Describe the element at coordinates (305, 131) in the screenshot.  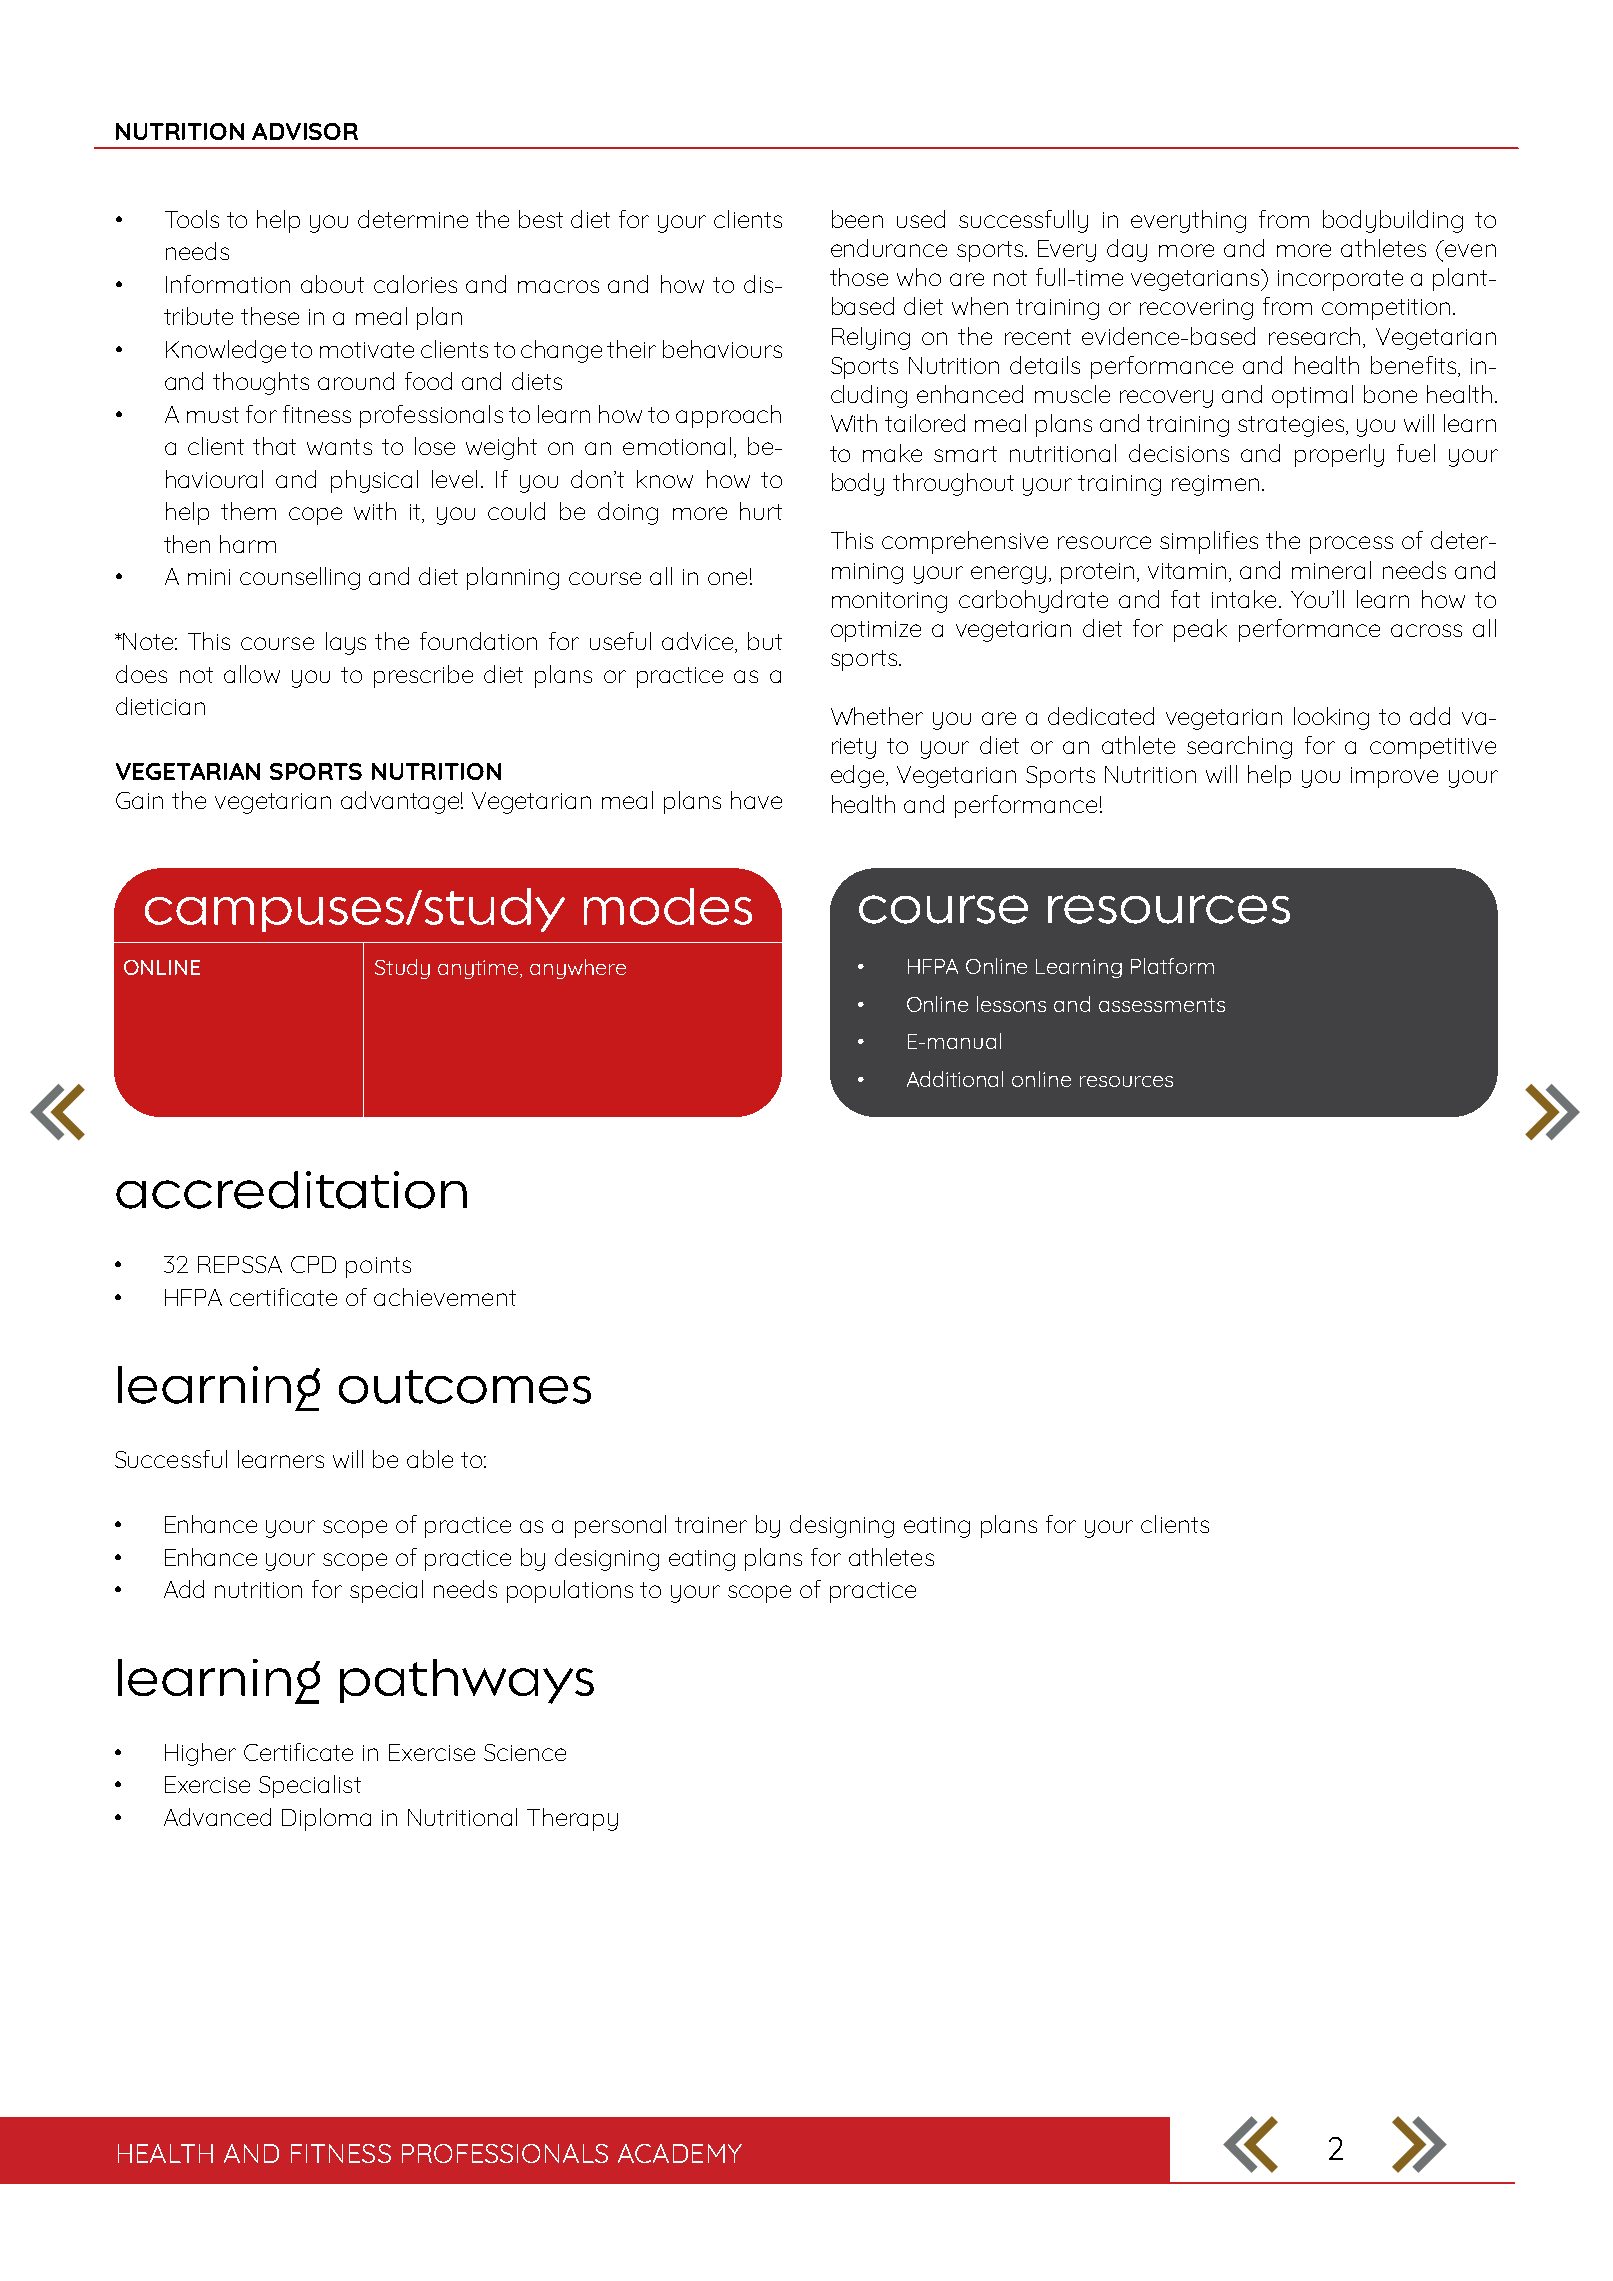
I see `ADVISOR` at that location.
